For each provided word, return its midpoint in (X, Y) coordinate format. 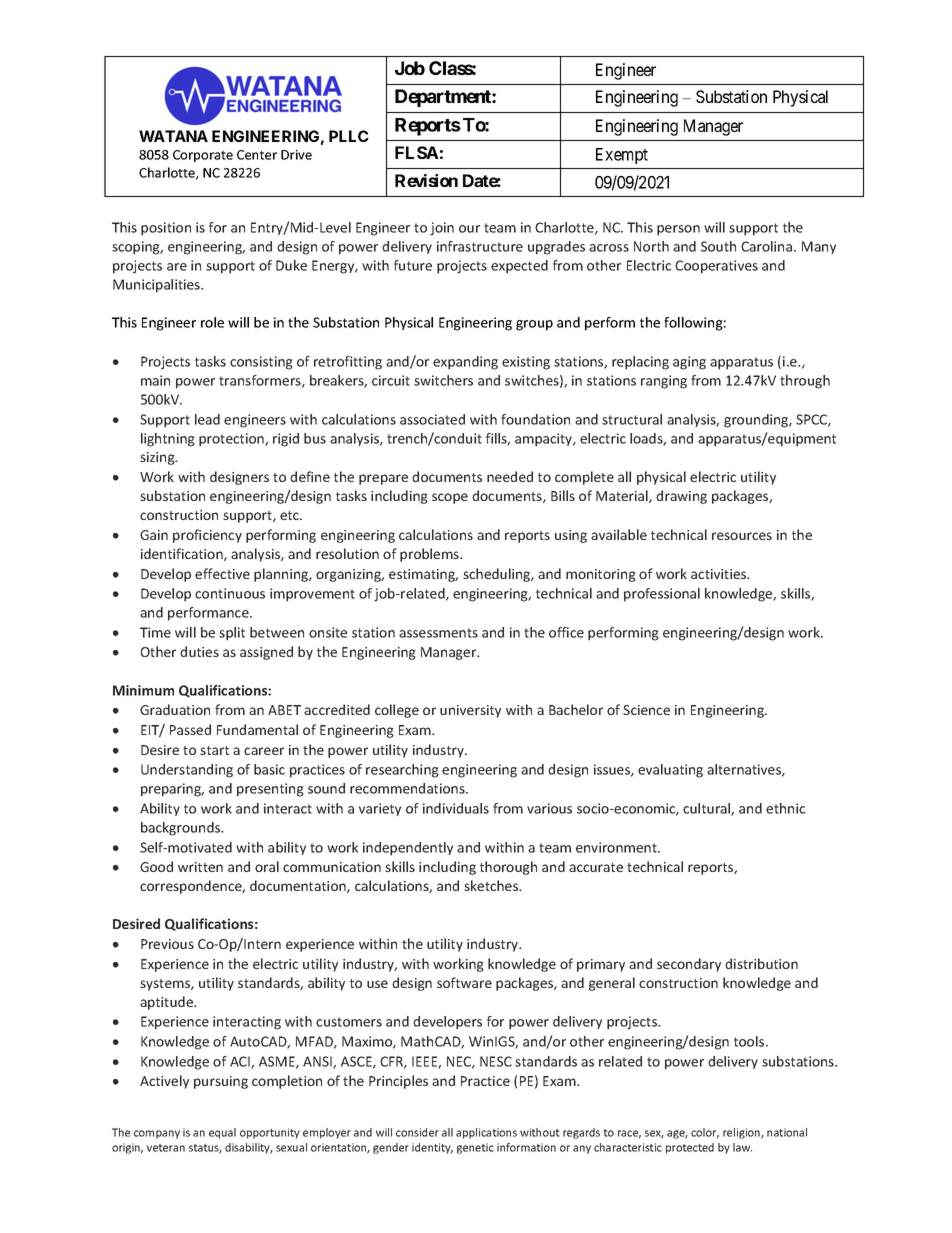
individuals (456, 808)
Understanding (187, 771)
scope (450, 498)
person (678, 230)
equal (222, 1133)
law (742, 1147)
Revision (426, 180)
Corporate (203, 156)
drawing (681, 497)
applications (486, 1133)
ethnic (785, 808)
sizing (158, 458)
